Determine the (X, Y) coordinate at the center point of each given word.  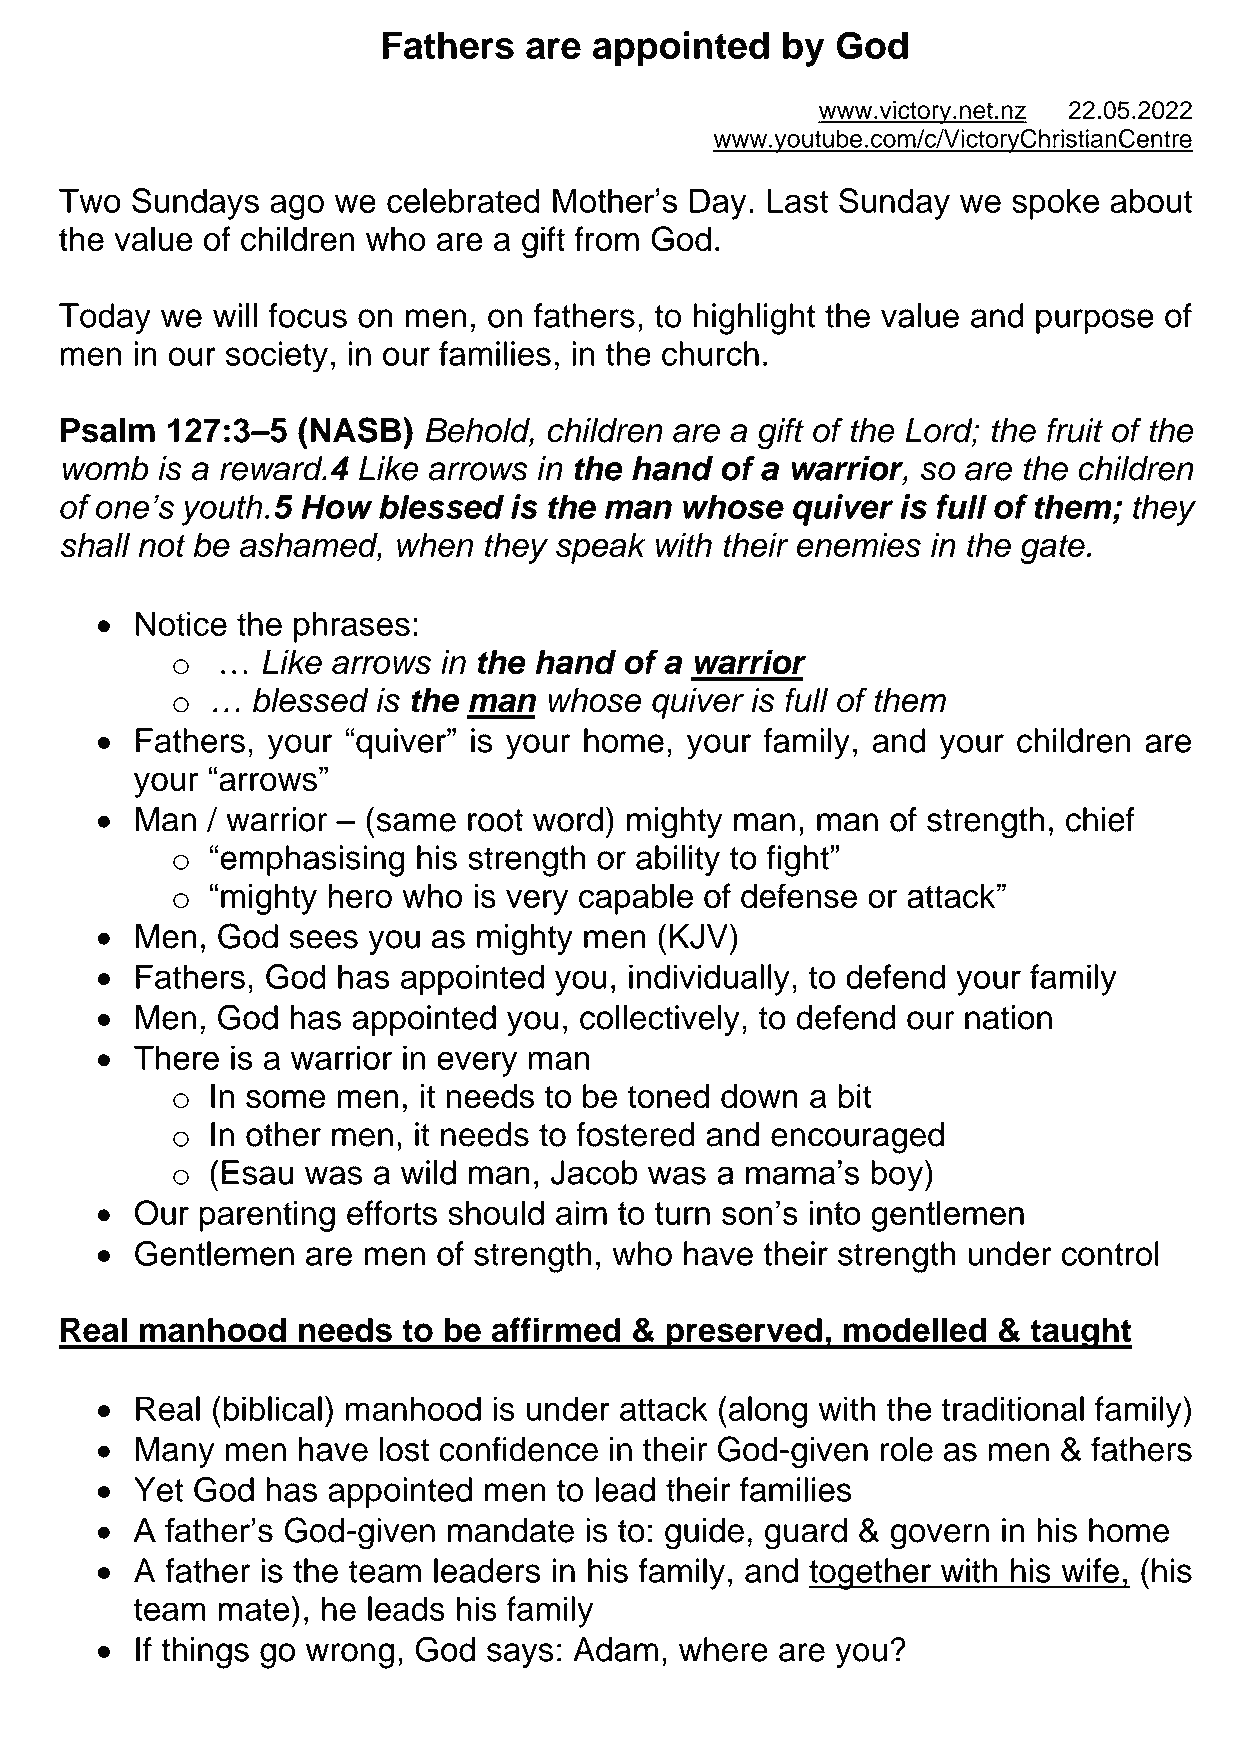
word (568, 819)
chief (1100, 819)
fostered (635, 1134)
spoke (1055, 204)
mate (253, 1609)
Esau (257, 1172)
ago (297, 207)
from (606, 239)
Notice (181, 623)
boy (898, 1176)
